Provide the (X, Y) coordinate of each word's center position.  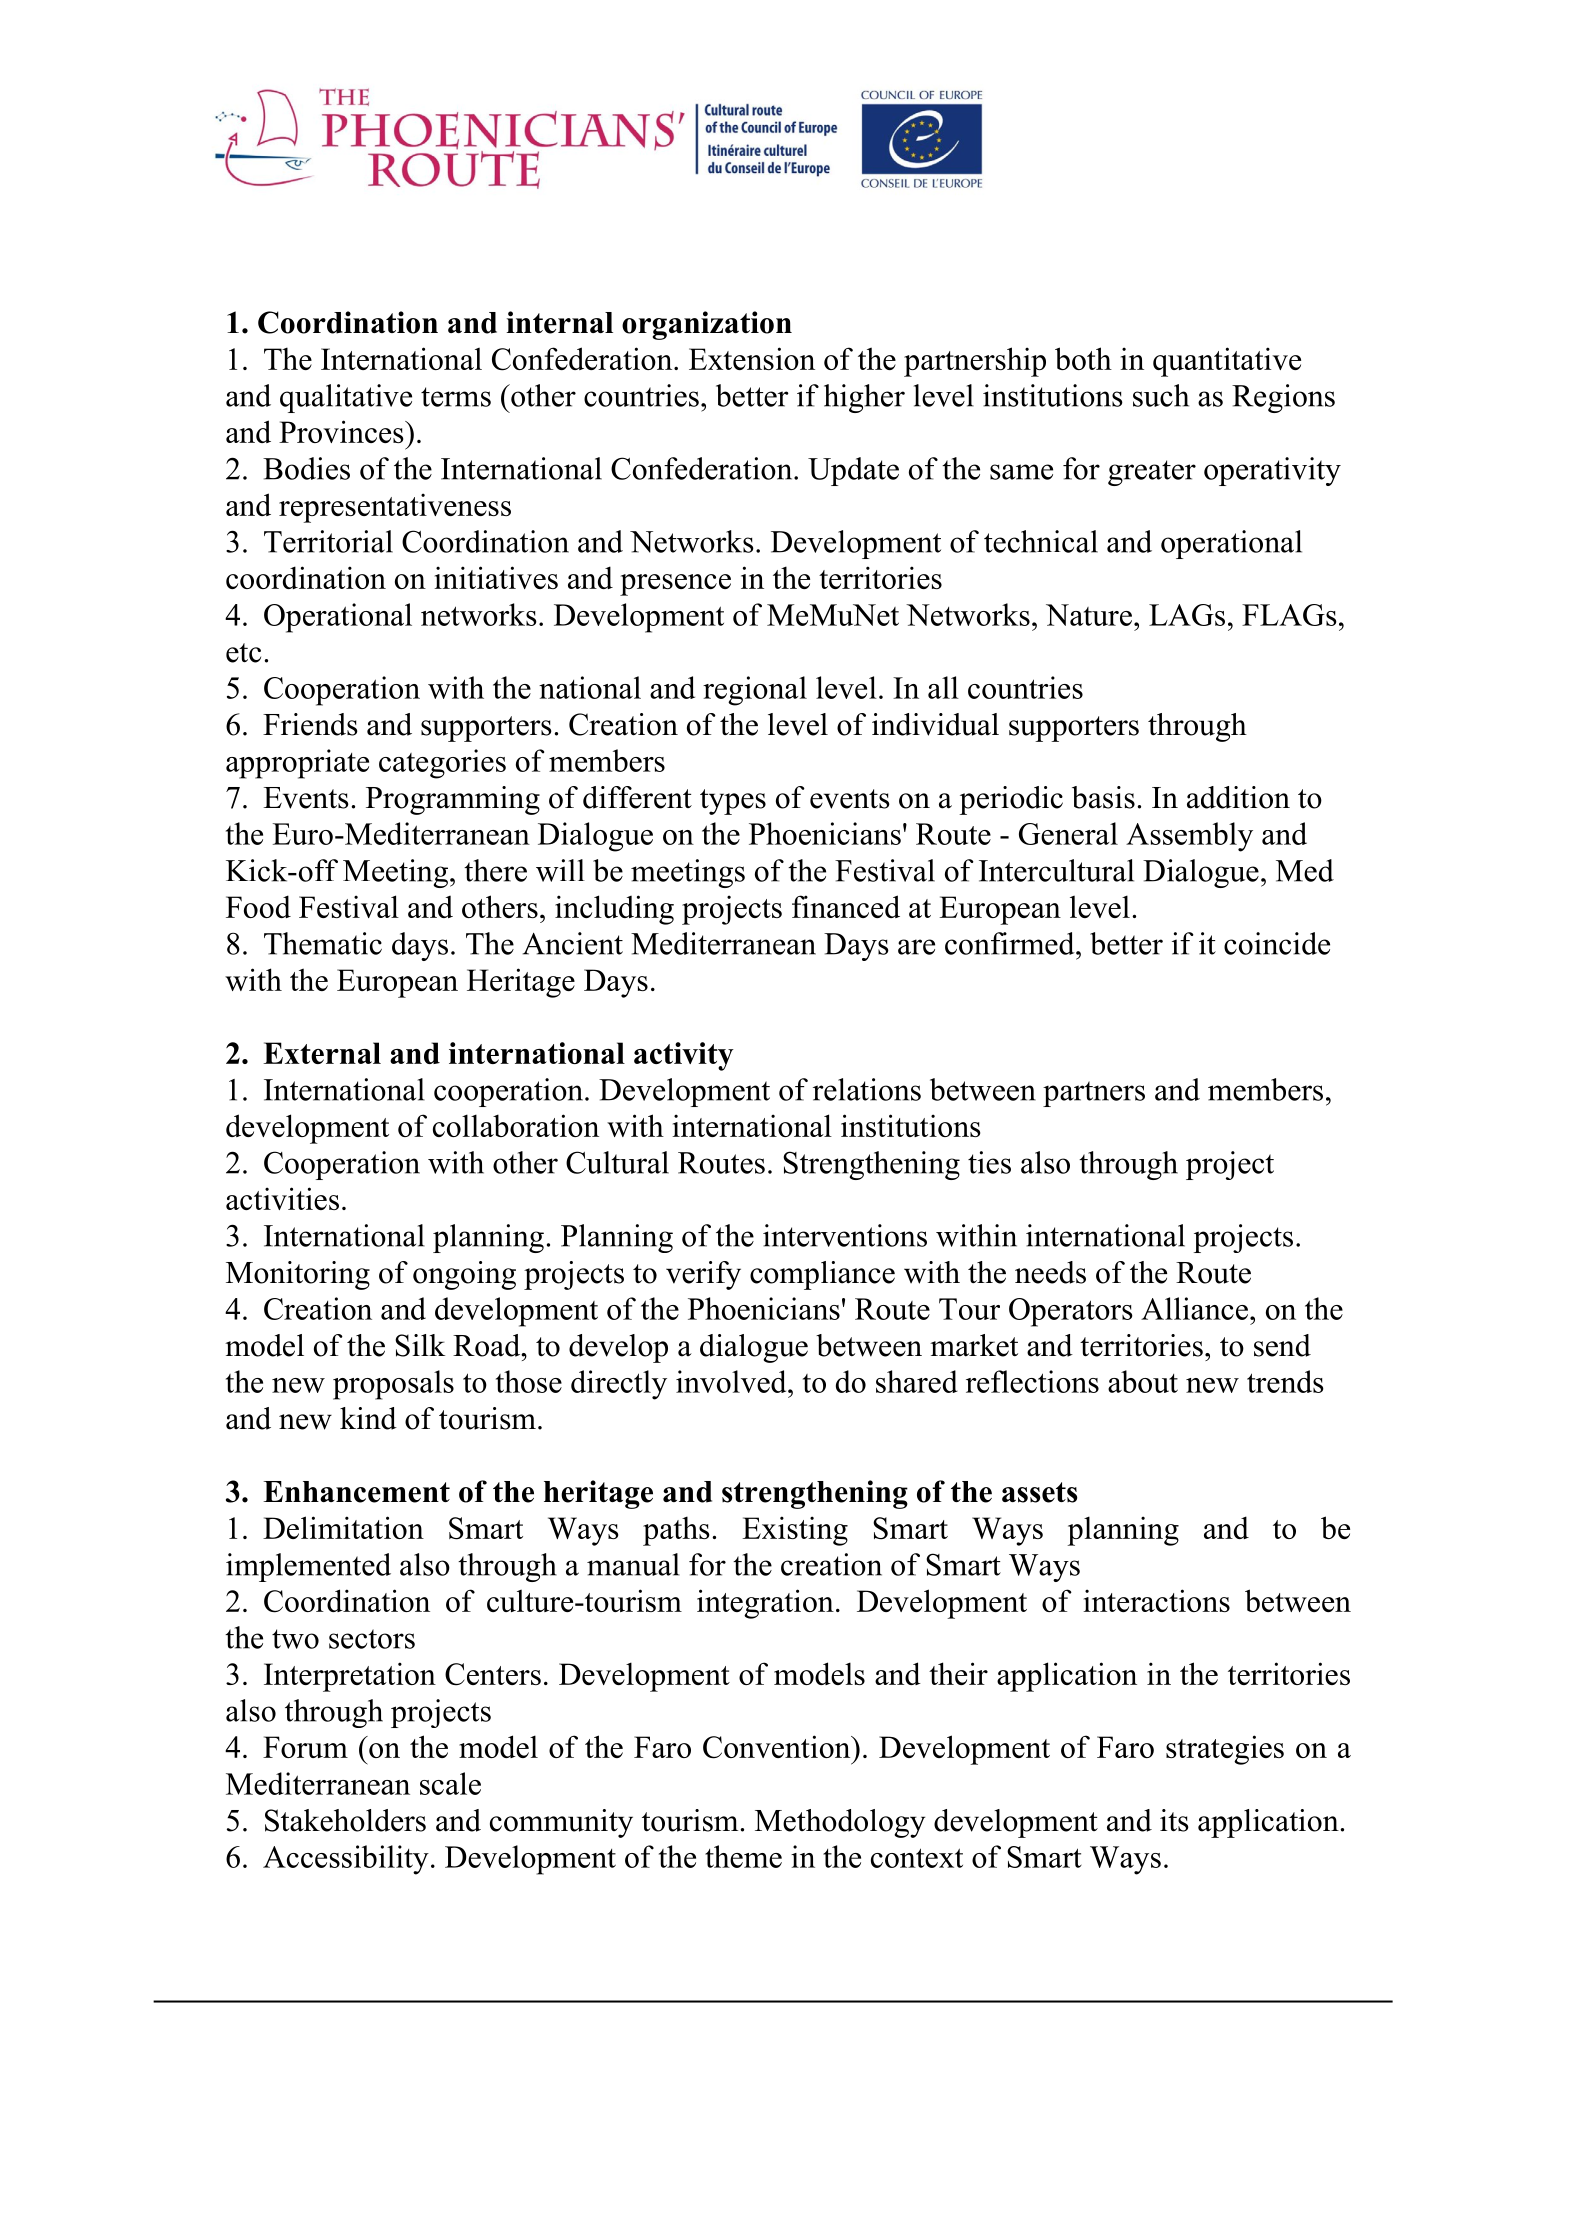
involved (732, 1381)
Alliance (1194, 1308)
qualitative (346, 398)
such (1161, 395)
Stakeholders (345, 1820)
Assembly (1189, 837)
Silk (420, 1345)
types (733, 802)
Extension (752, 358)
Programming (453, 800)
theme (743, 1856)
